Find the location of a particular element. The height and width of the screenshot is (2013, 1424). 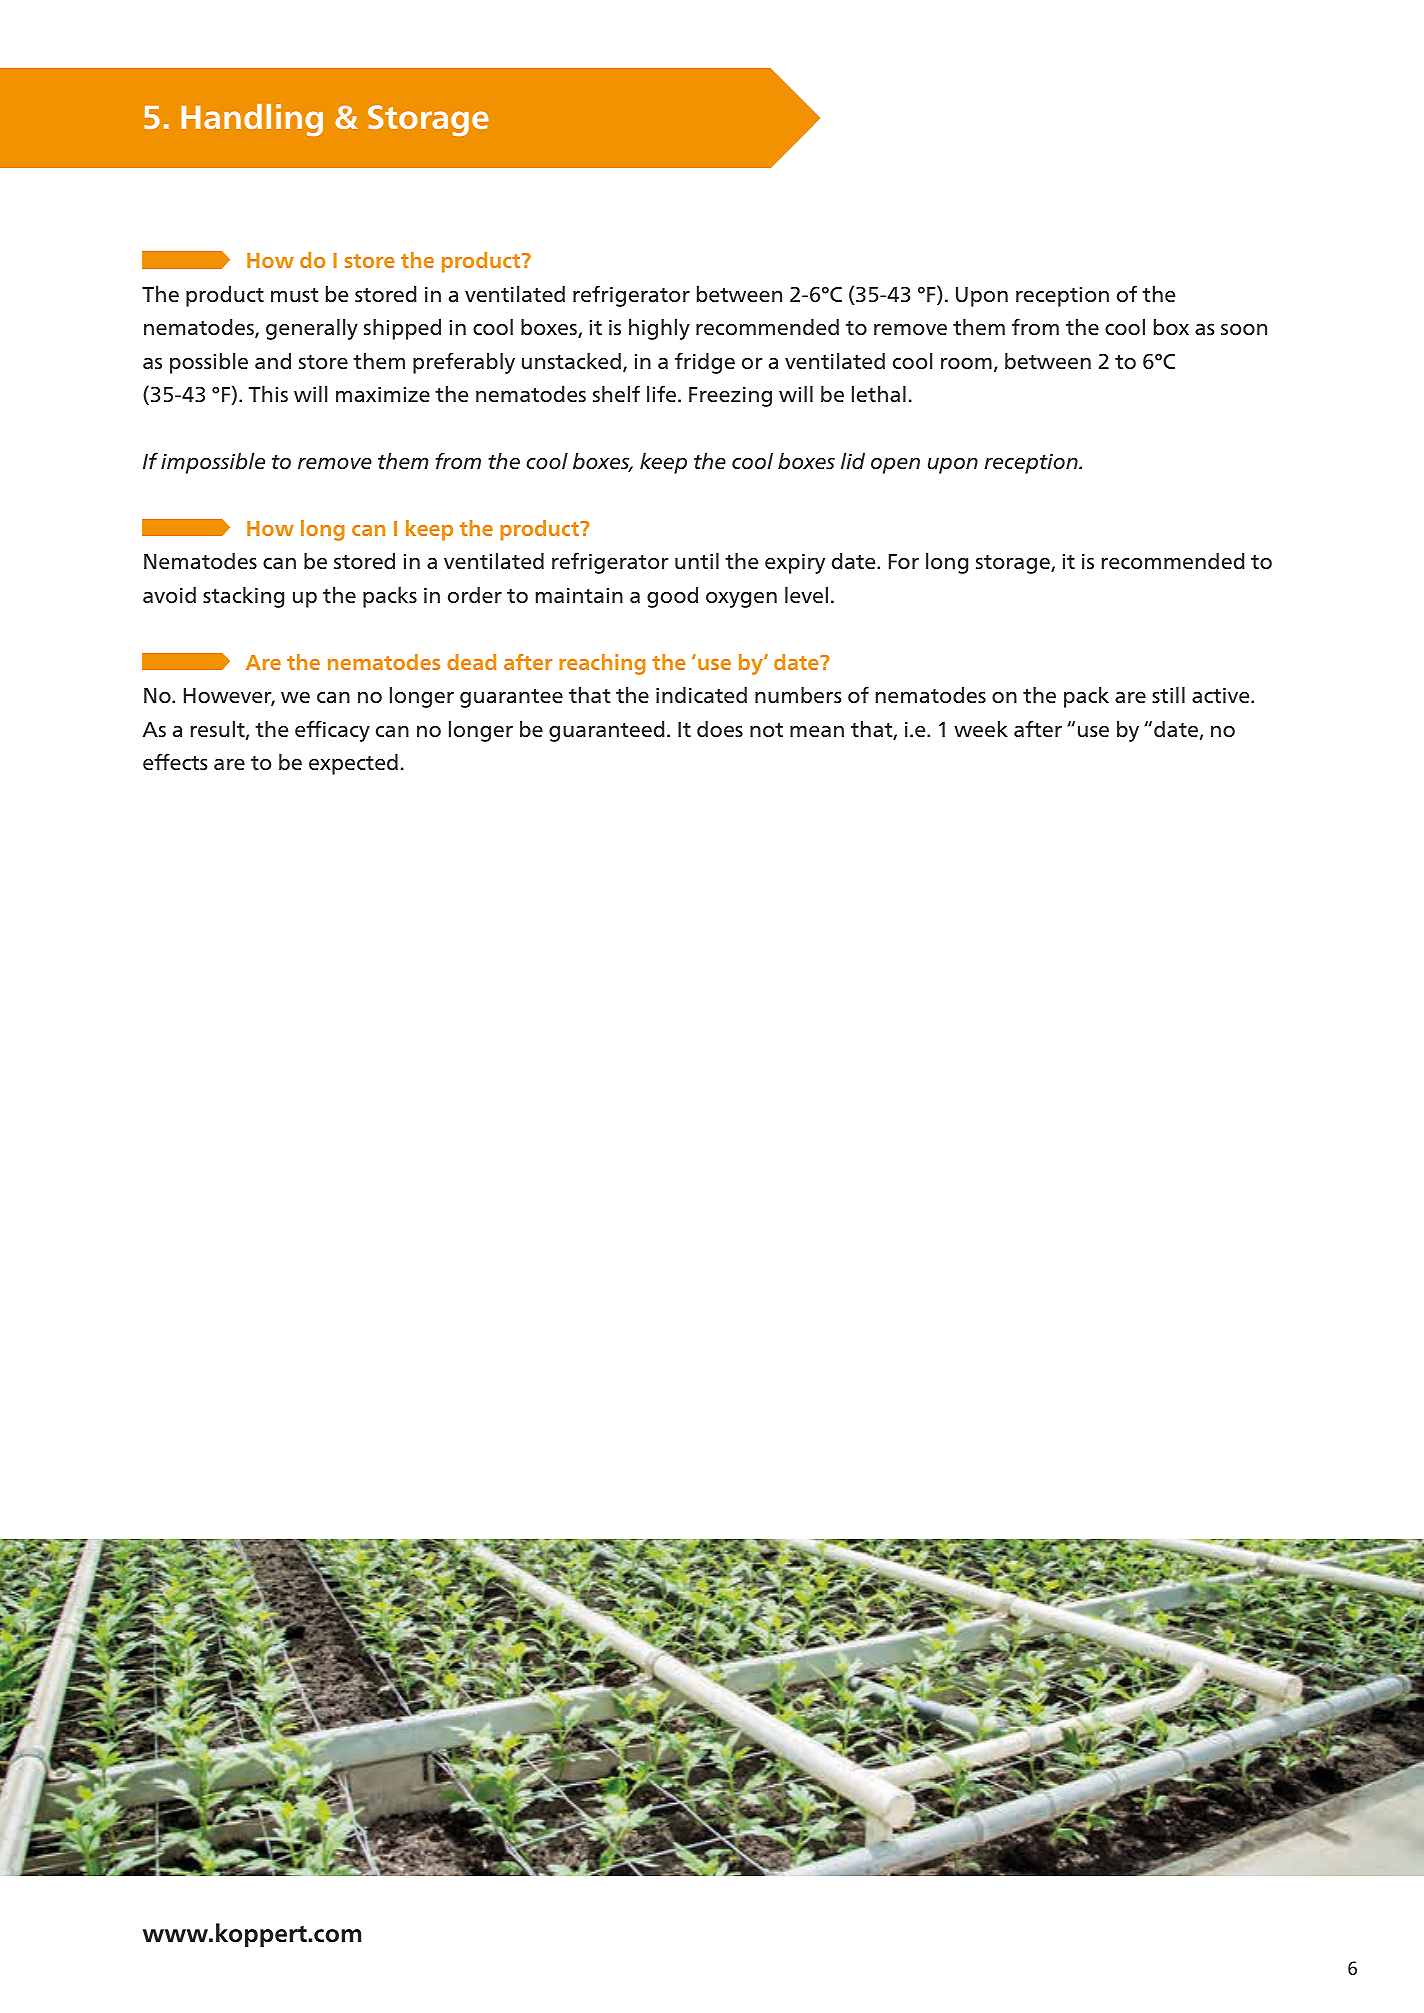

soon is located at coordinates (1244, 330).
